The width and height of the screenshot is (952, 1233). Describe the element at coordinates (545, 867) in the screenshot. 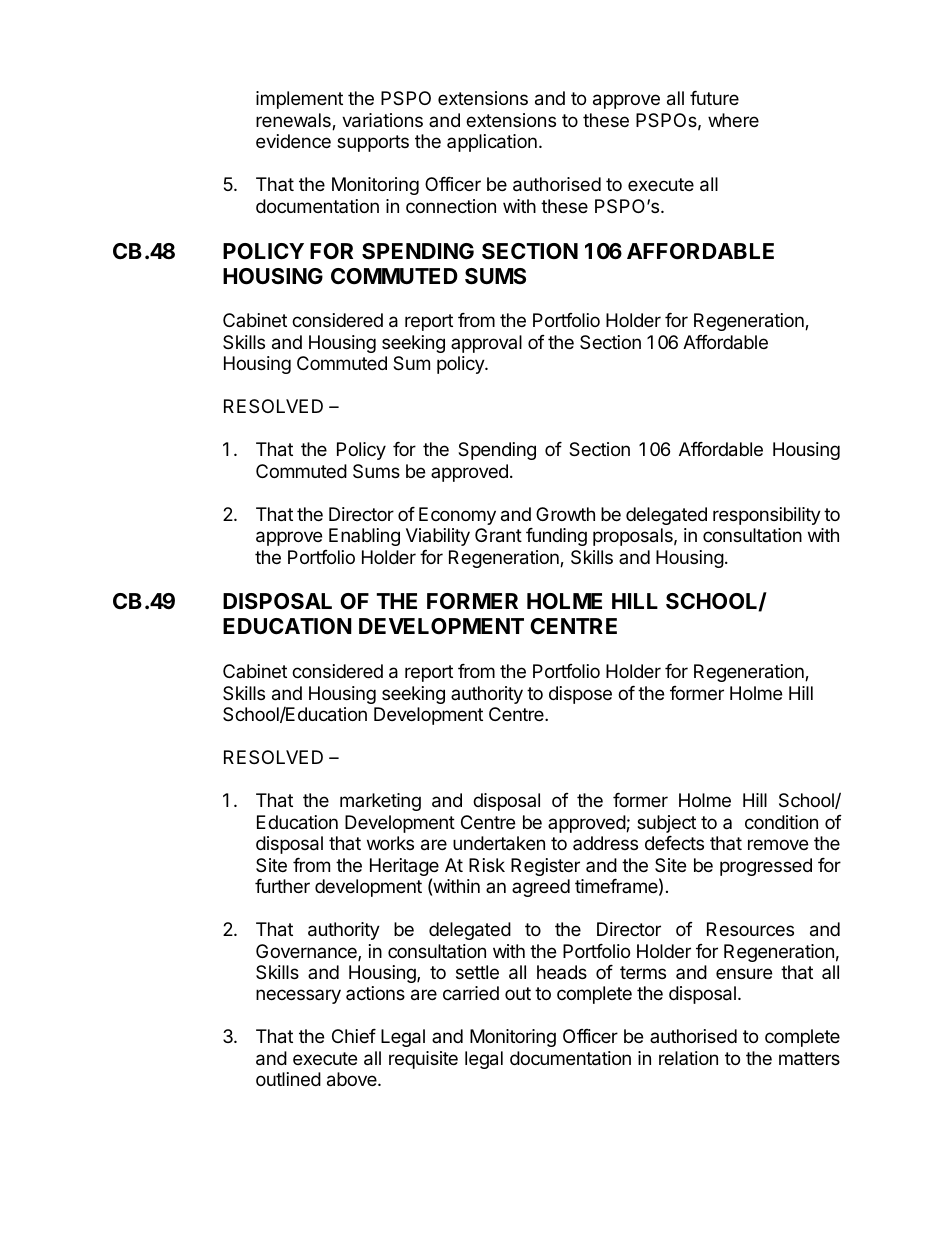

I see `Register` at that location.
